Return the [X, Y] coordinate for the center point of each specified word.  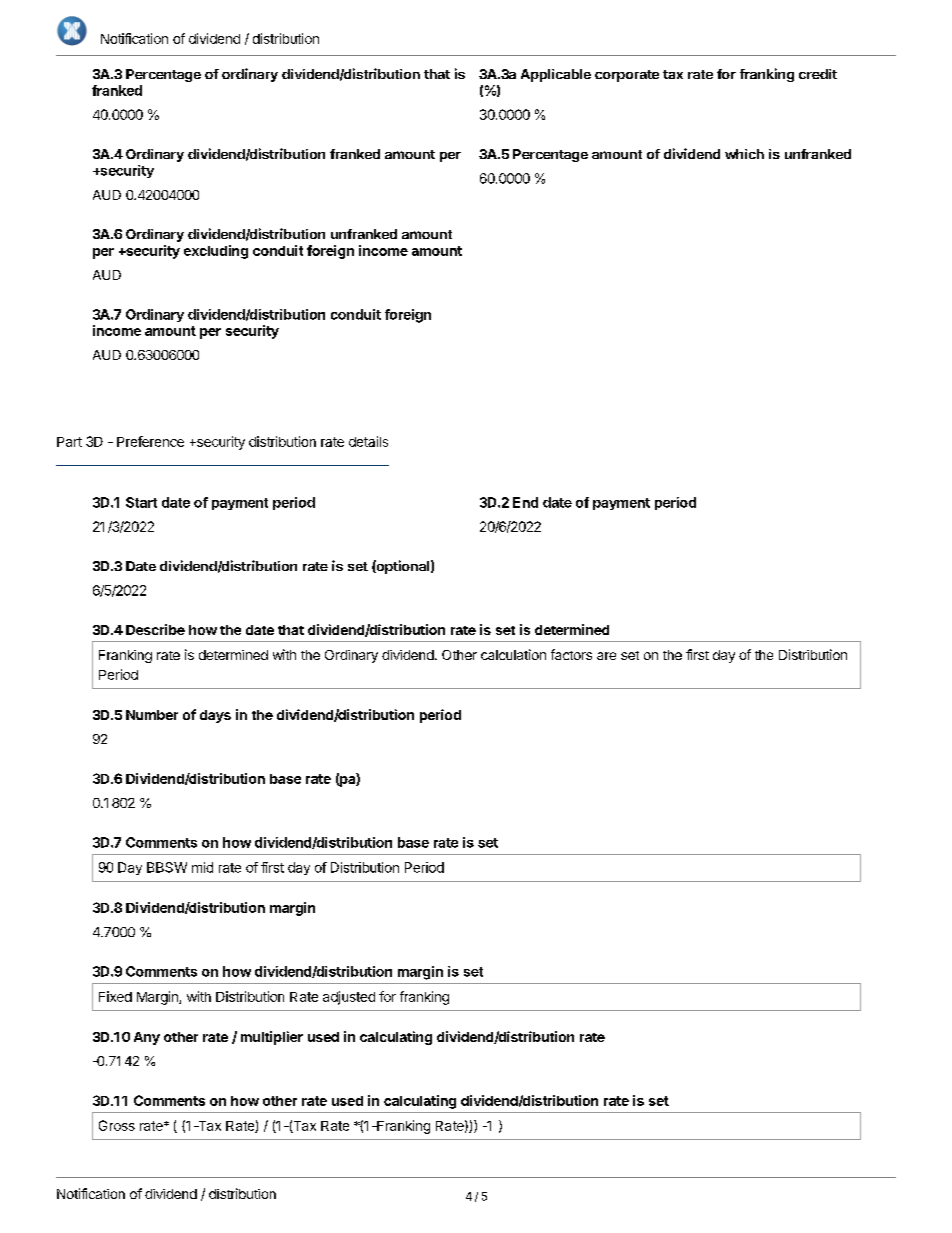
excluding [216, 252]
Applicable [556, 75]
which [744, 154]
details [368, 441]
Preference [150, 441]
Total [149, 1177]
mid [202, 867]
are [606, 656]
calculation [513, 654]
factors [571, 654]
